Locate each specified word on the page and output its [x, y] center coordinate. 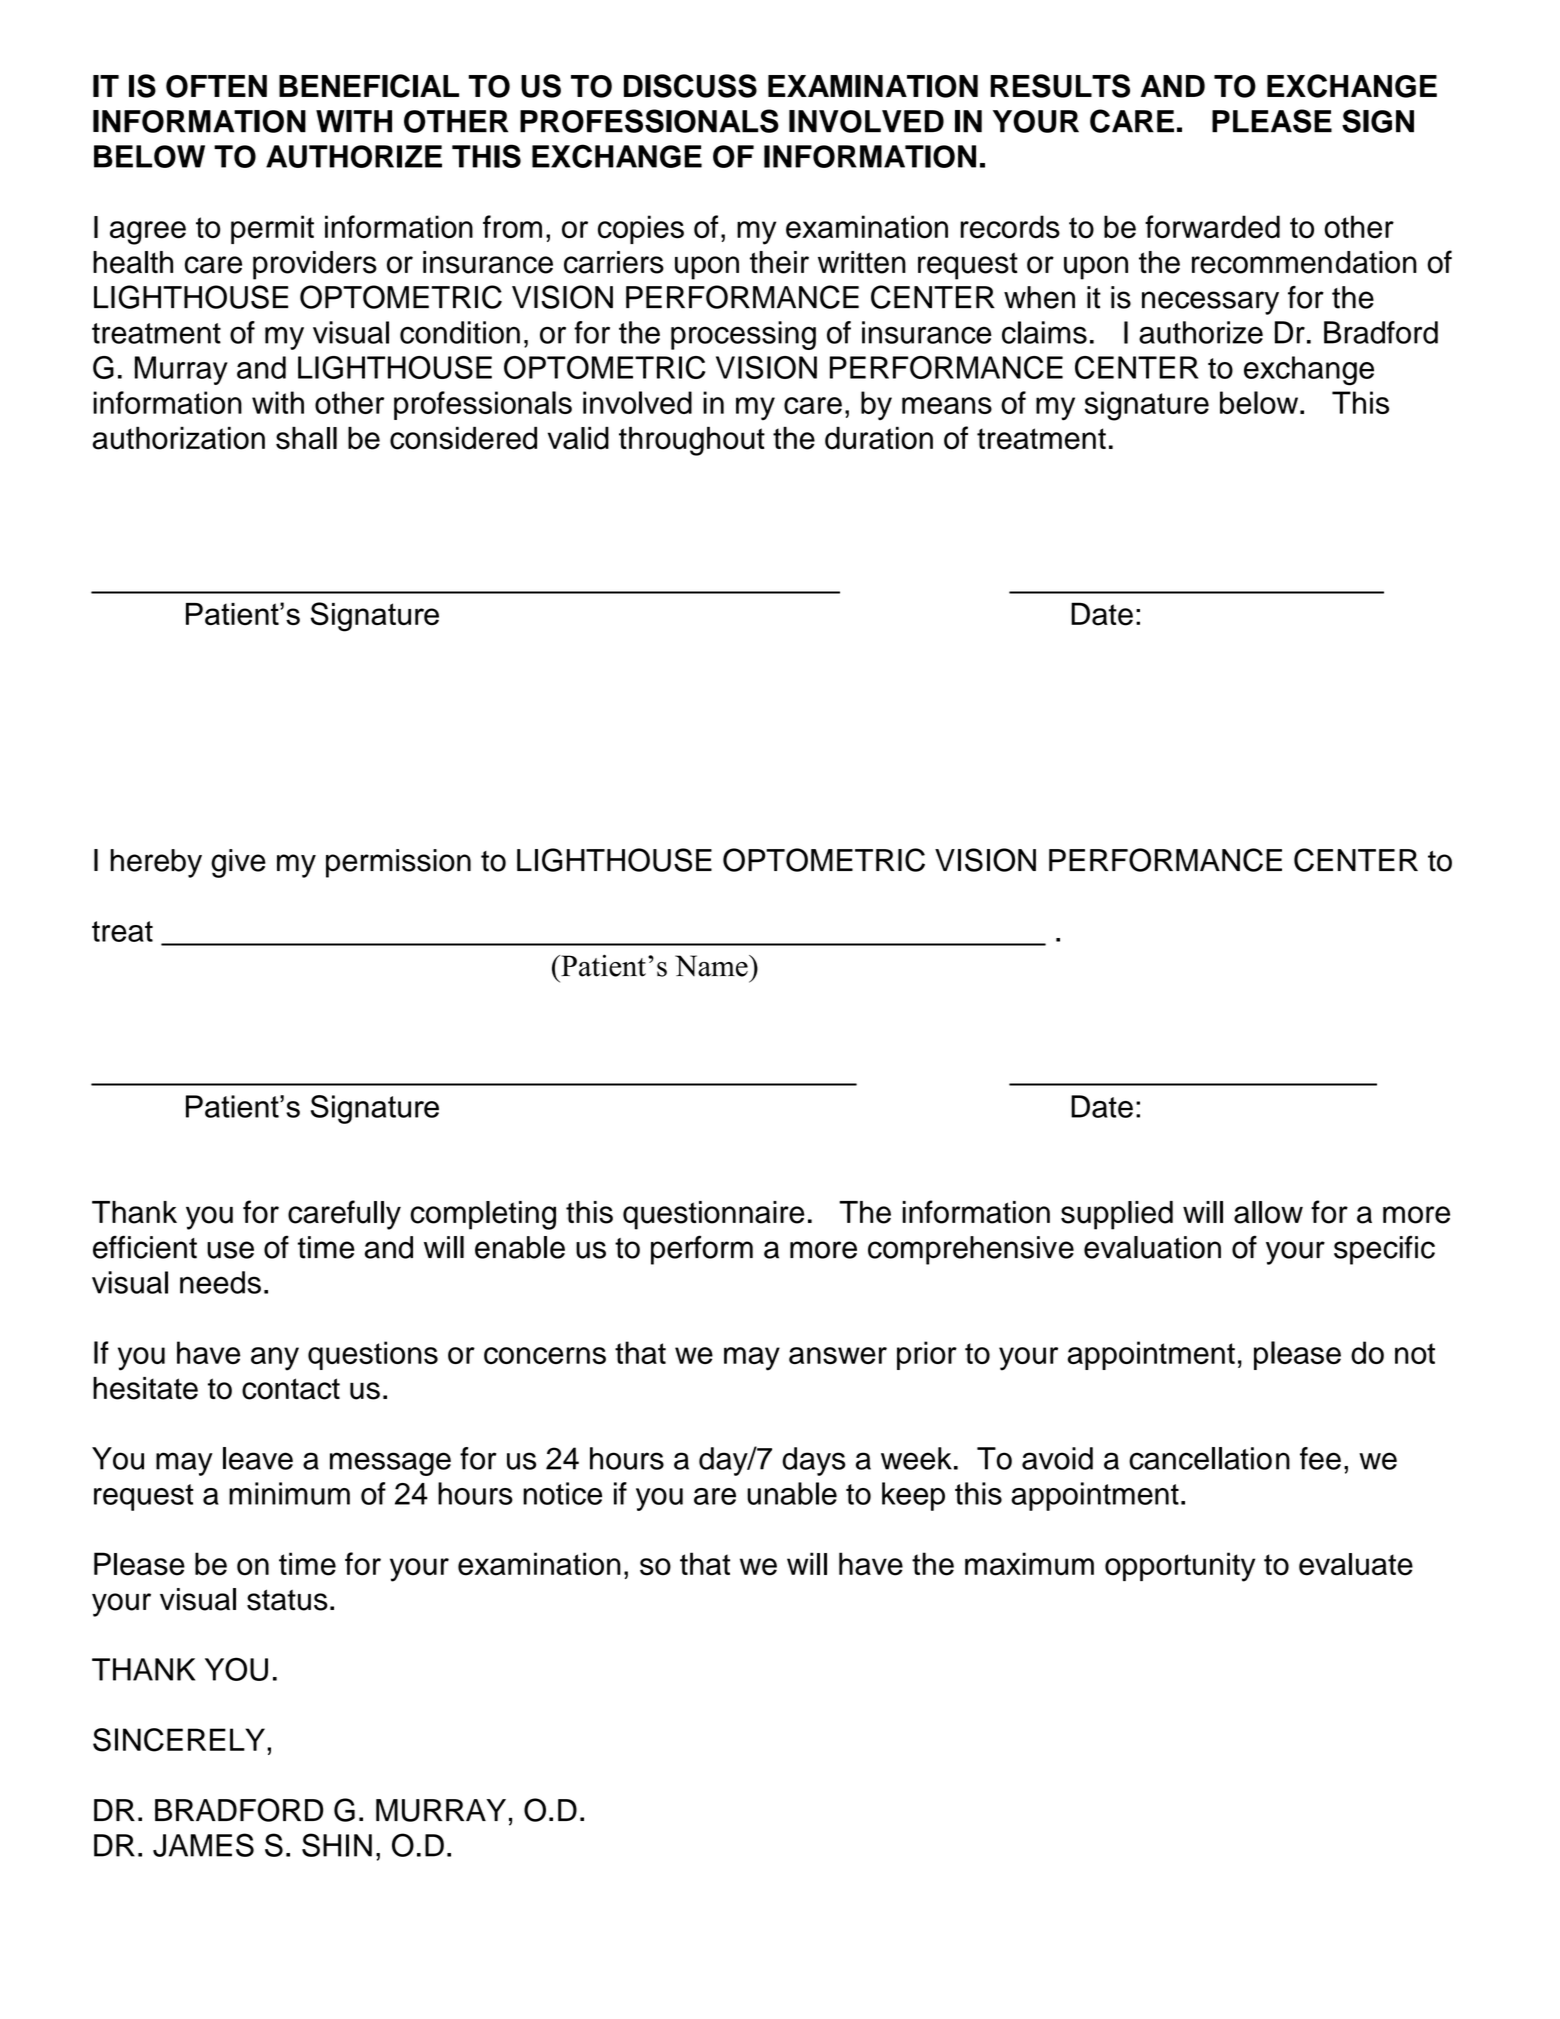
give [238, 863]
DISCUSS [690, 86]
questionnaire [713, 1215]
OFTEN [216, 86]
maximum [1029, 1564]
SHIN [337, 1845]
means [947, 405]
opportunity [1180, 1567]
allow [1268, 1212]
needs [220, 1282]
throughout [692, 441]
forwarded [1212, 227]
